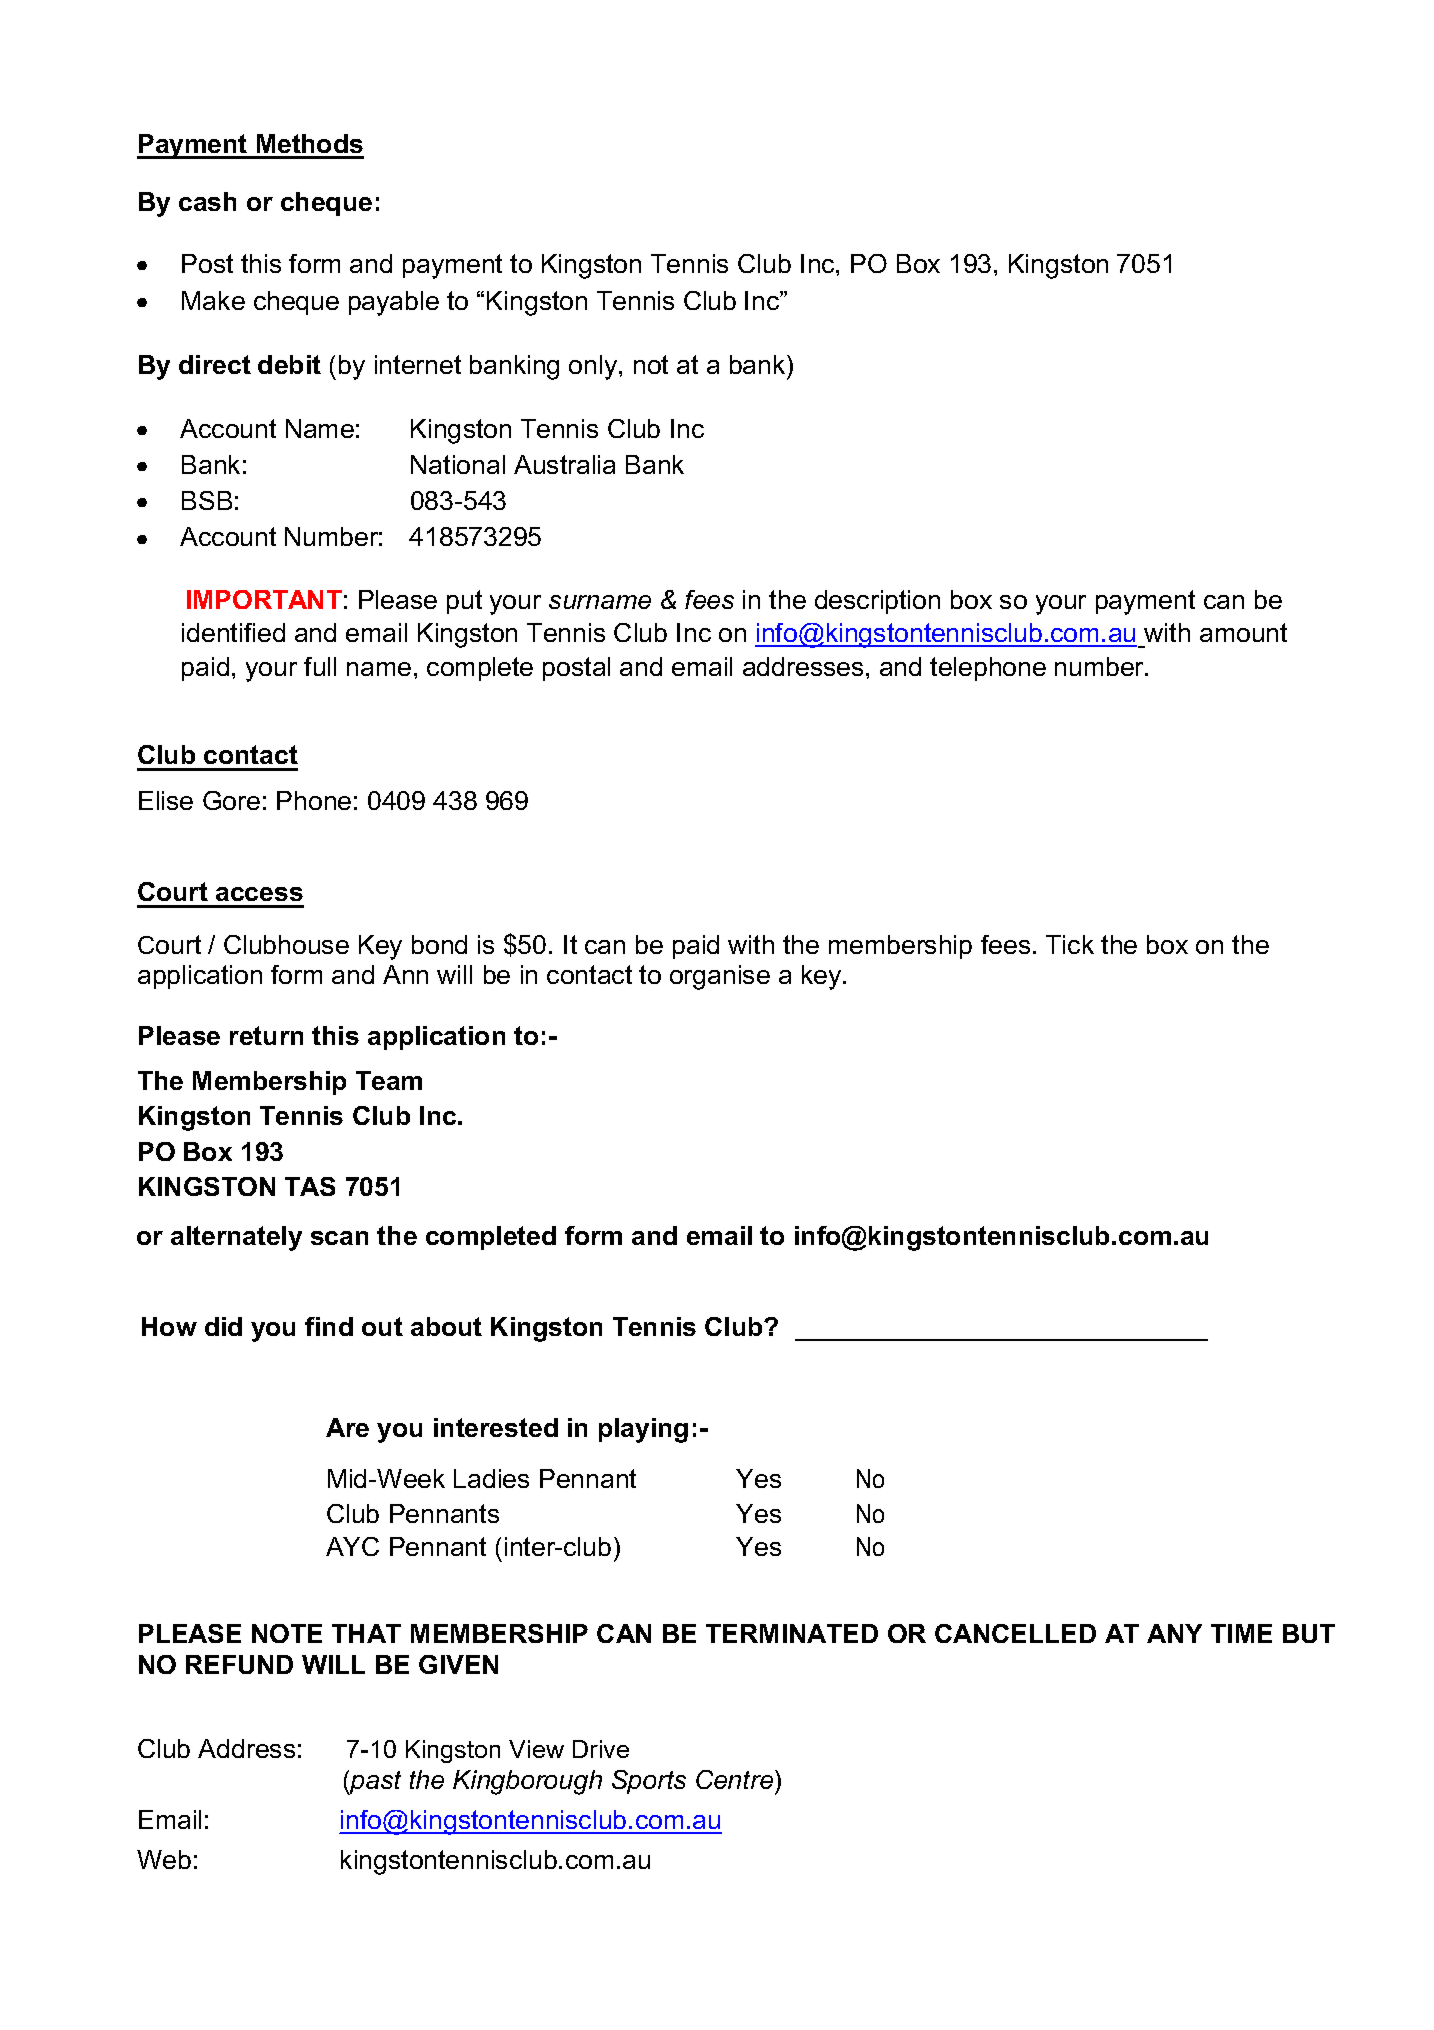 The width and height of the page is (1434, 2030). What do you see at coordinates (1070, 944) in the page?
I see `Tick` at bounding box center [1070, 944].
